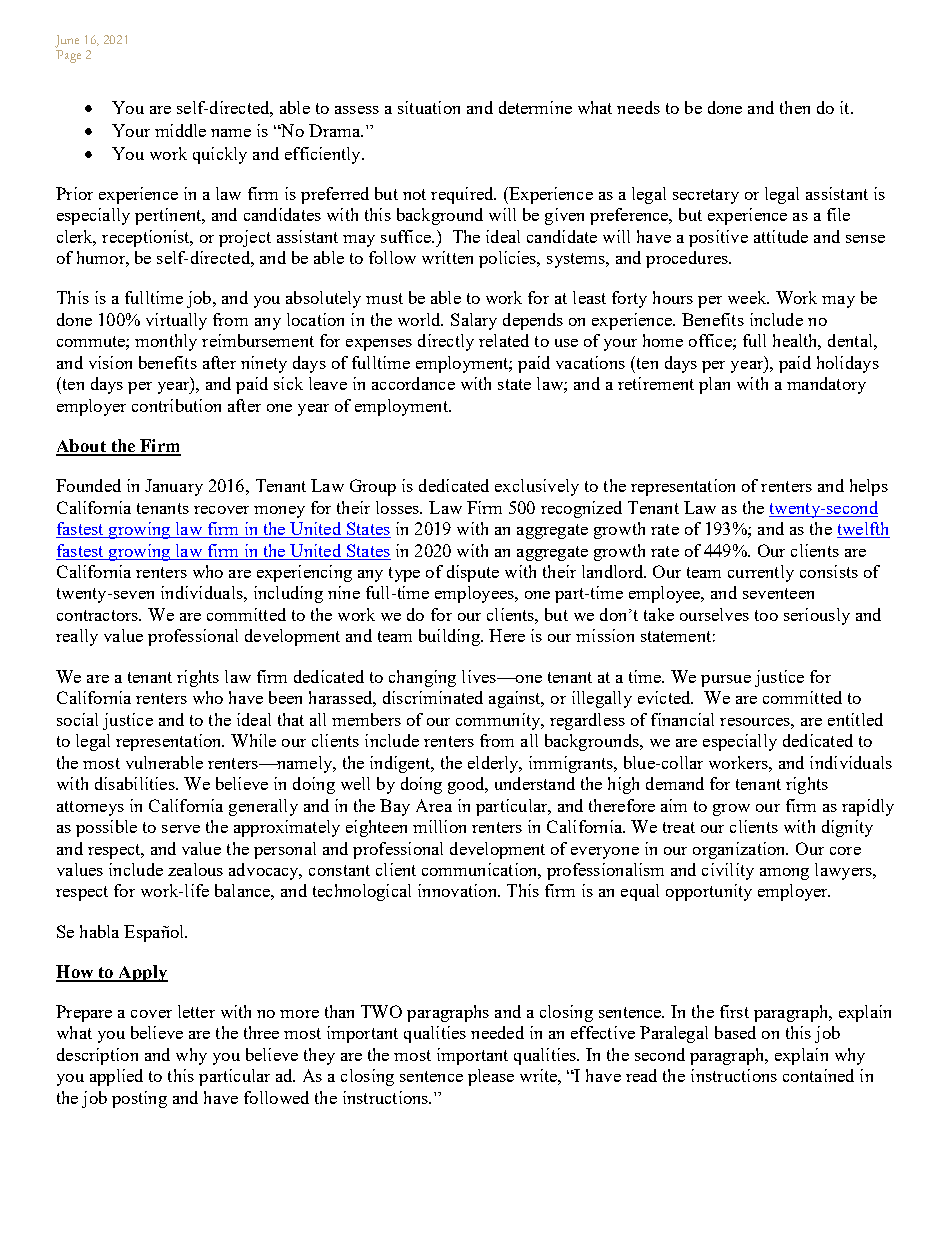 The image size is (952, 1233). I want to click on please, so click(491, 1077).
